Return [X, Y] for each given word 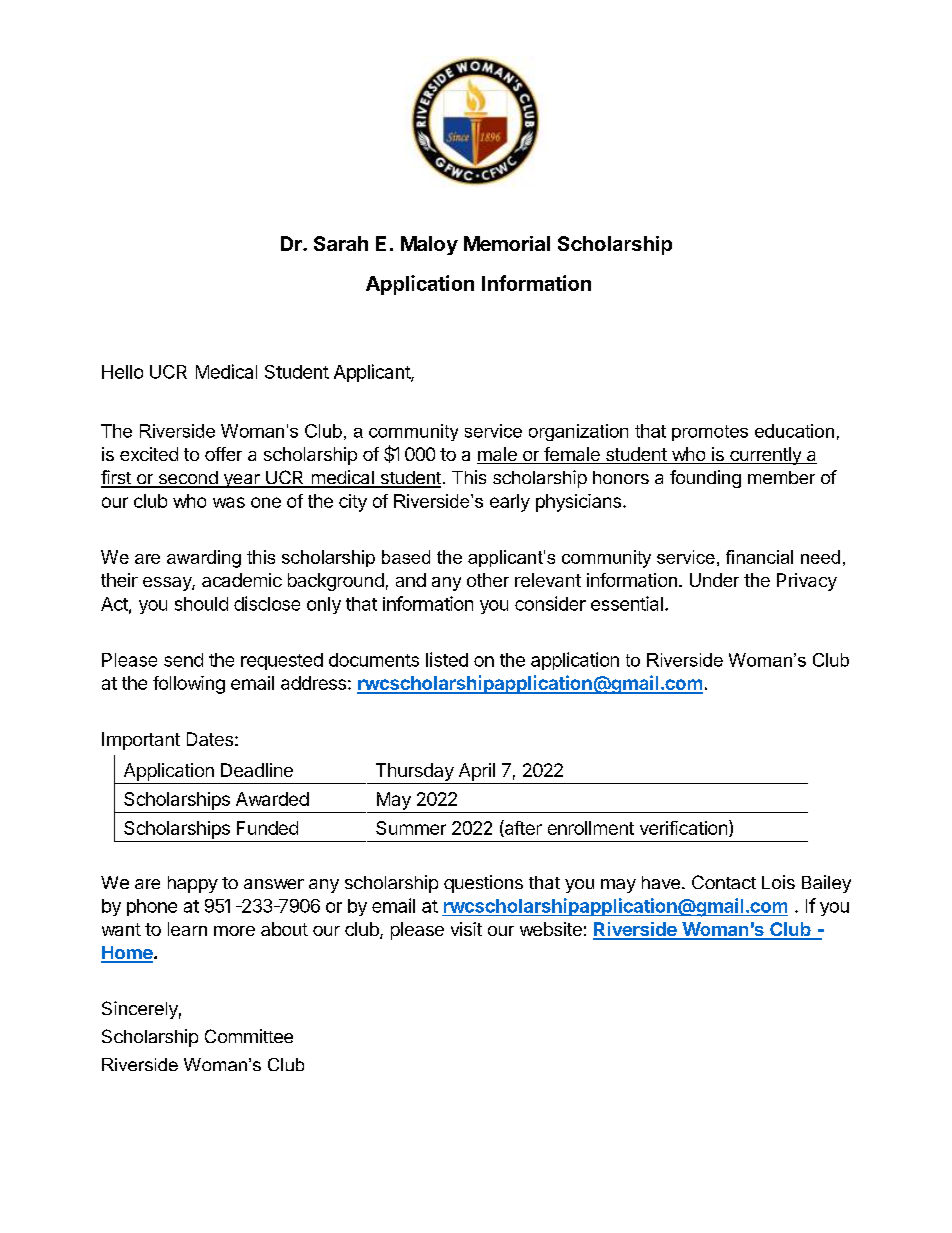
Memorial [507, 243]
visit [466, 929]
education [794, 431]
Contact [724, 882]
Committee [249, 1036]
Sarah [341, 243]
